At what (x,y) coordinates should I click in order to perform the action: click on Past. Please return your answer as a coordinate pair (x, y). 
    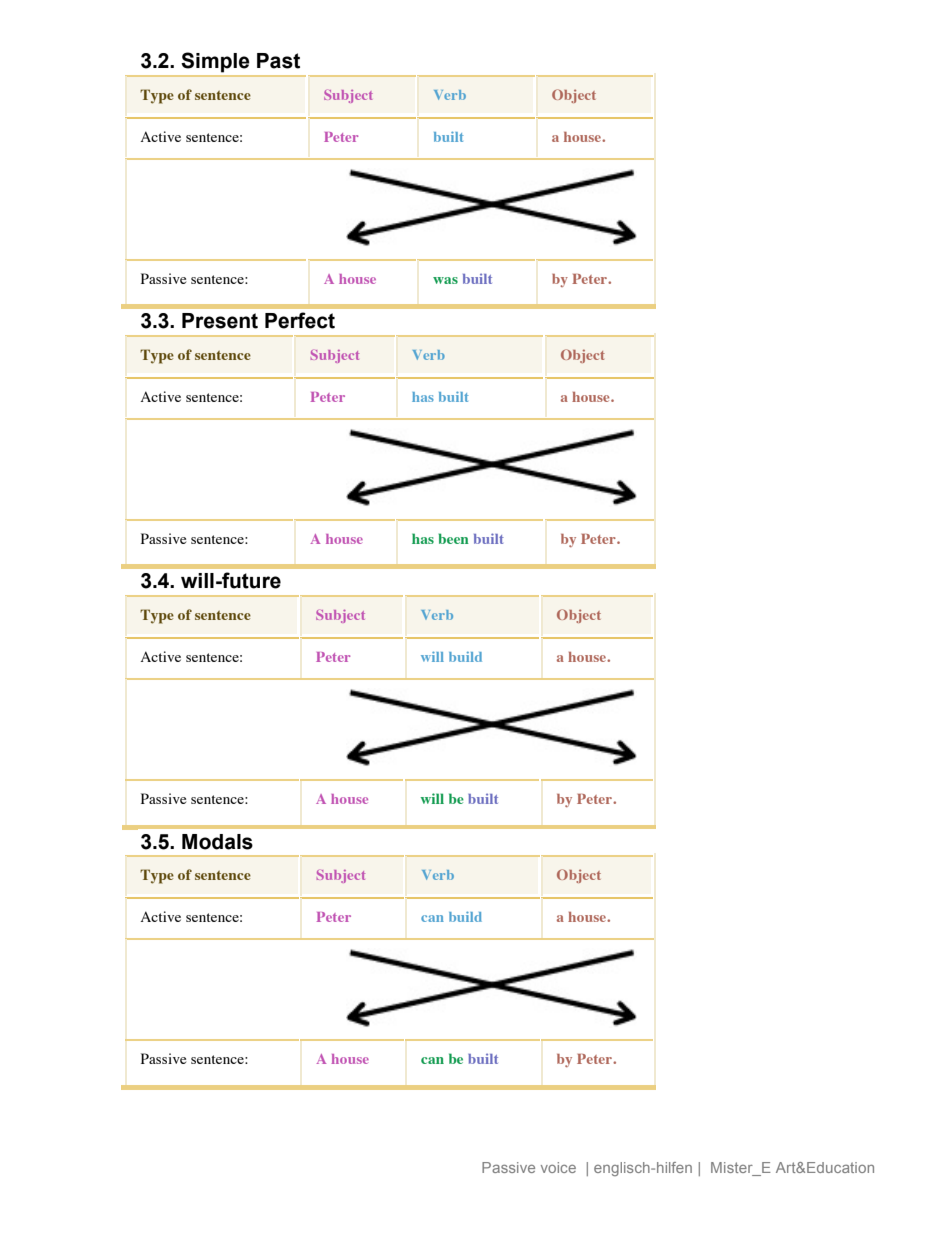
    Looking at the image, I should click on (278, 61).
